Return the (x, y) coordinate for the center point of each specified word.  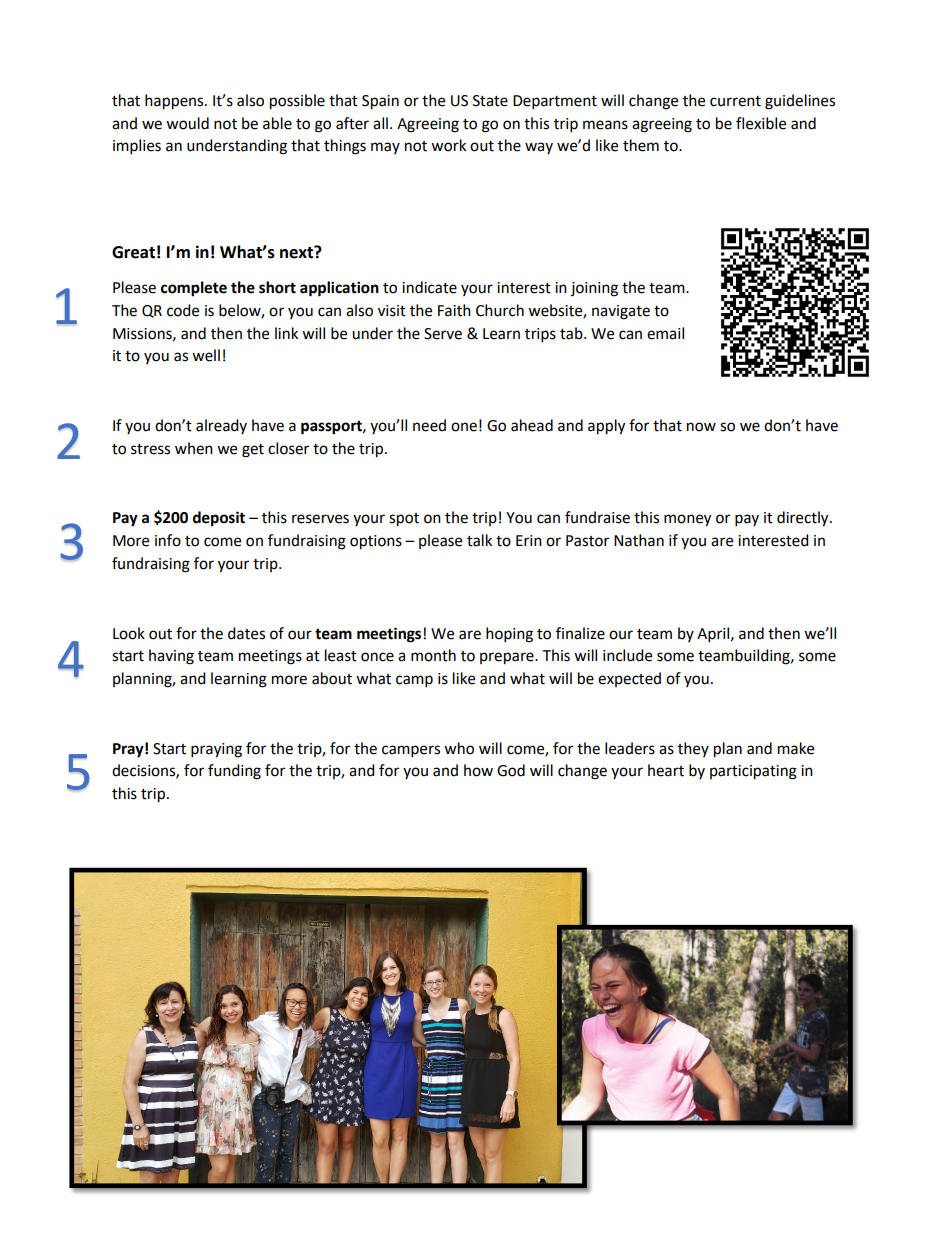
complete (194, 289)
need (429, 425)
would (187, 123)
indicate (429, 287)
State (490, 101)
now (701, 427)
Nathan (639, 540)
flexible (761, 123)
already (221, 426)
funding (234, 772)
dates (246, 633)
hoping (509, 635)
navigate (621, 312)
